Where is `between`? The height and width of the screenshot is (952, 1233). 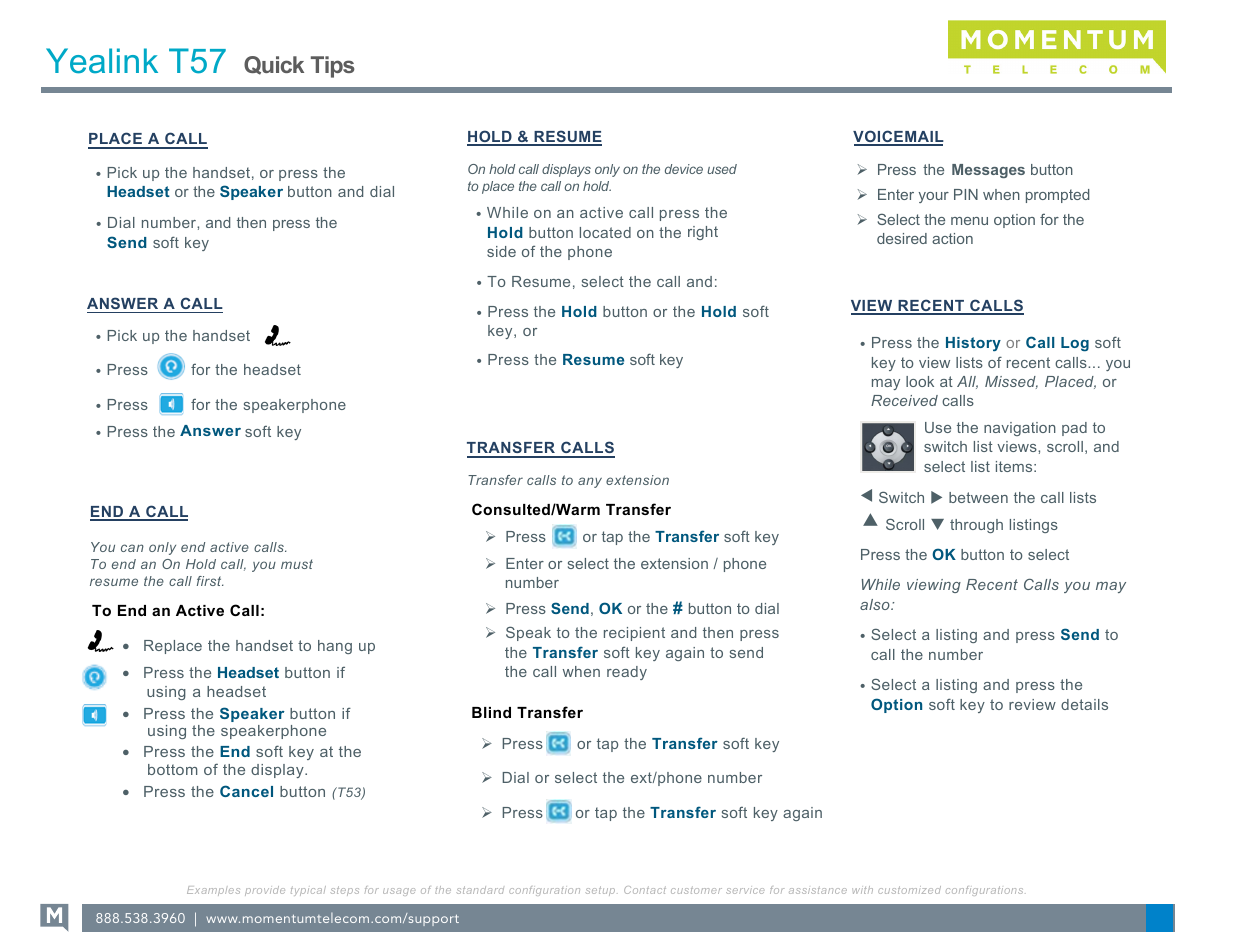
between is located at coordinates (978, 497).
